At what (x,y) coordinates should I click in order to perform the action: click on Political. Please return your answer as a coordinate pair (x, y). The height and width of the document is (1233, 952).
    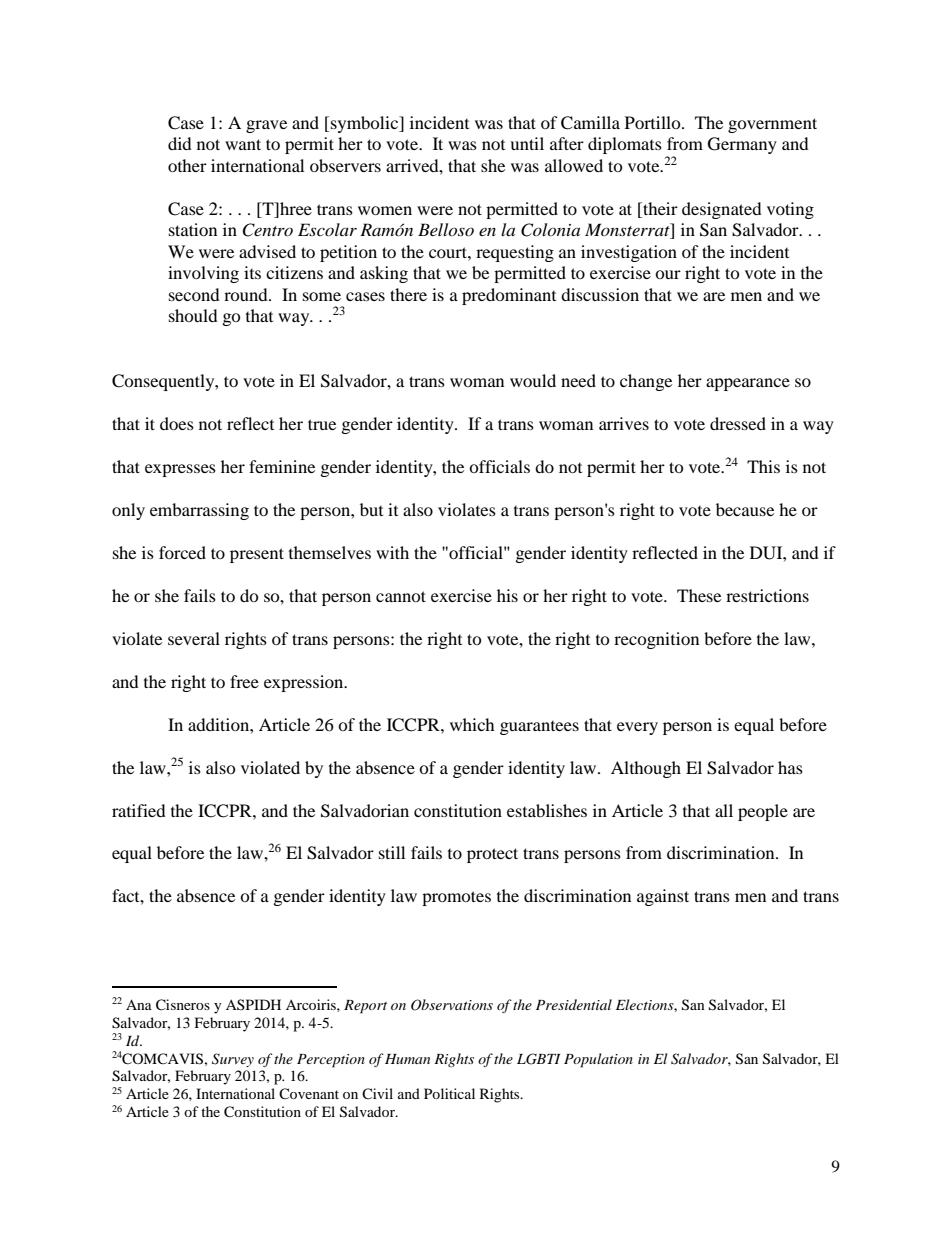
    Looking at the image, I should click on (449, 1093).
